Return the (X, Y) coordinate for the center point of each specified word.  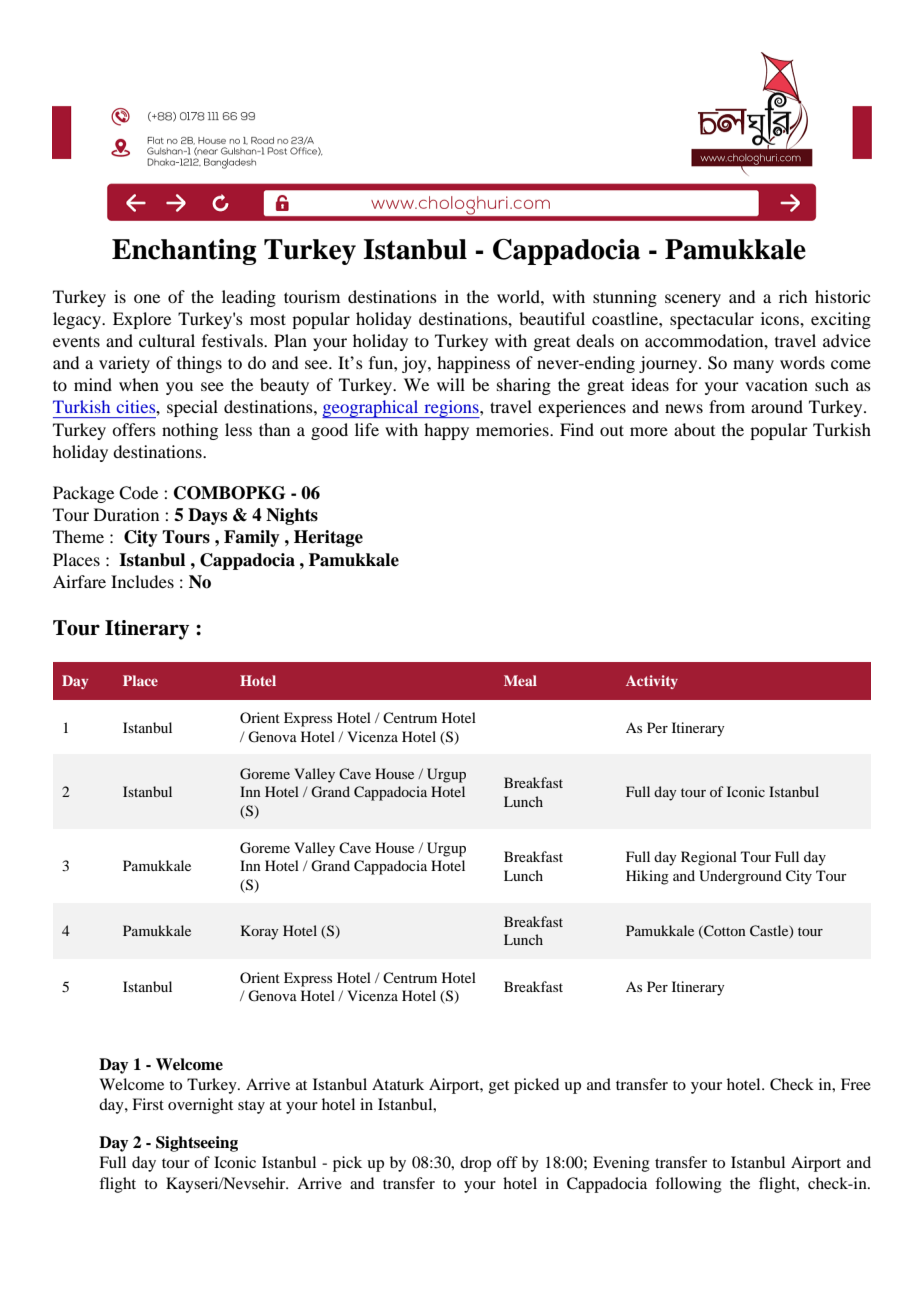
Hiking (647, 877)
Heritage (328, 538)
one (147, 298)
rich (793, 296)
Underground (740, 877)
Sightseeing (197, 1144)
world (519, 296)
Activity (652, 682)
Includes (142, 581)
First (148, 1104)
